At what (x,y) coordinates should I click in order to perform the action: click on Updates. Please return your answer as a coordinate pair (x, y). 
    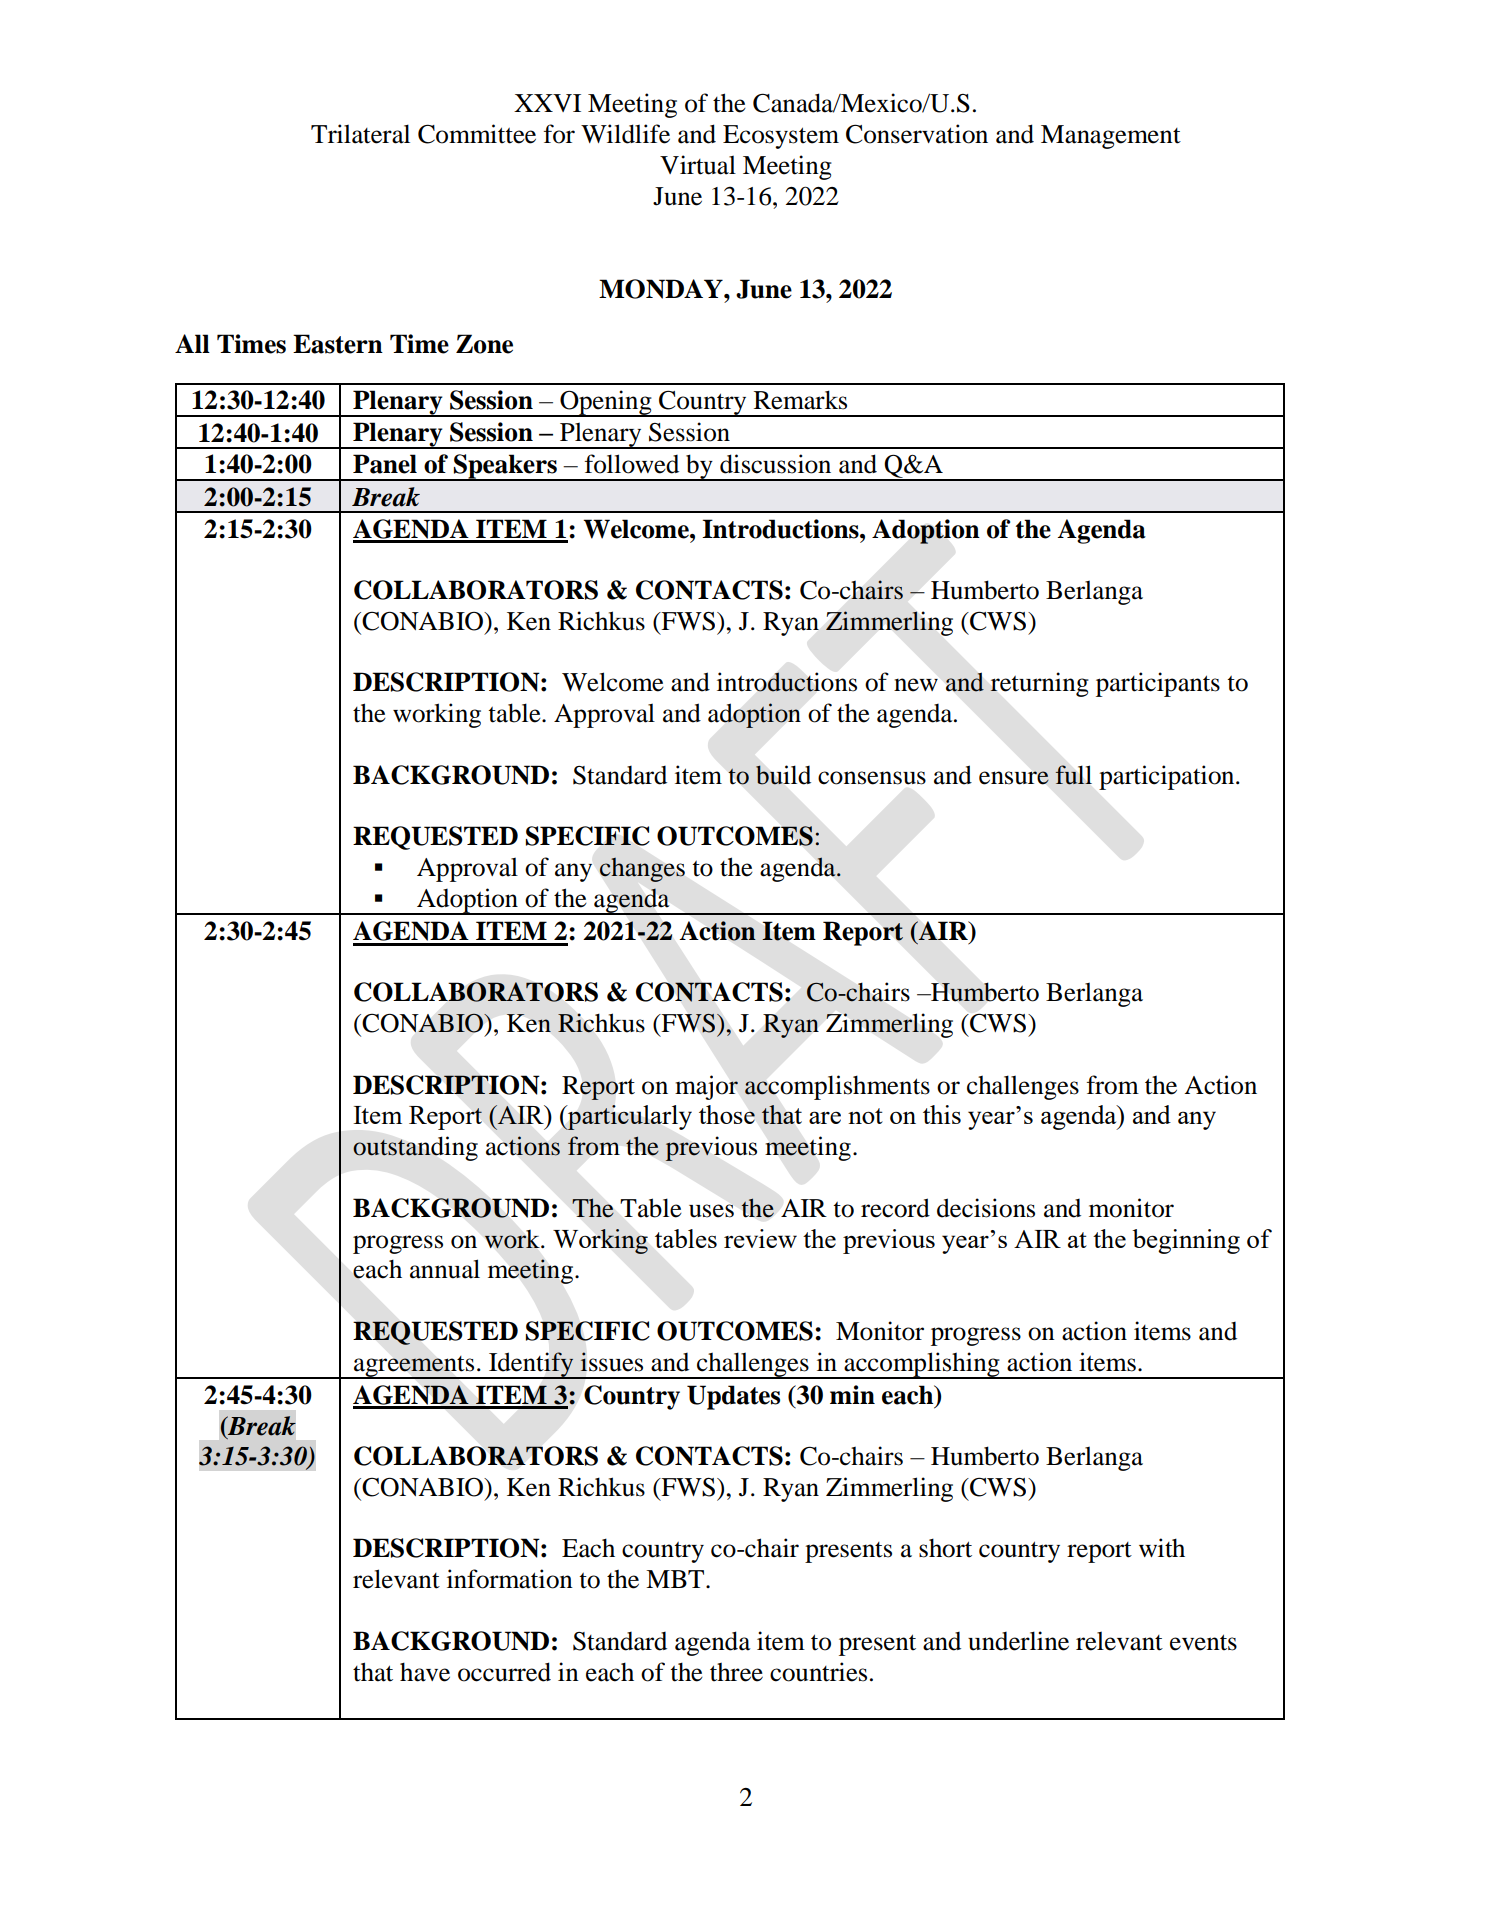
    Looking at the image, I should click on (733, 1397).
